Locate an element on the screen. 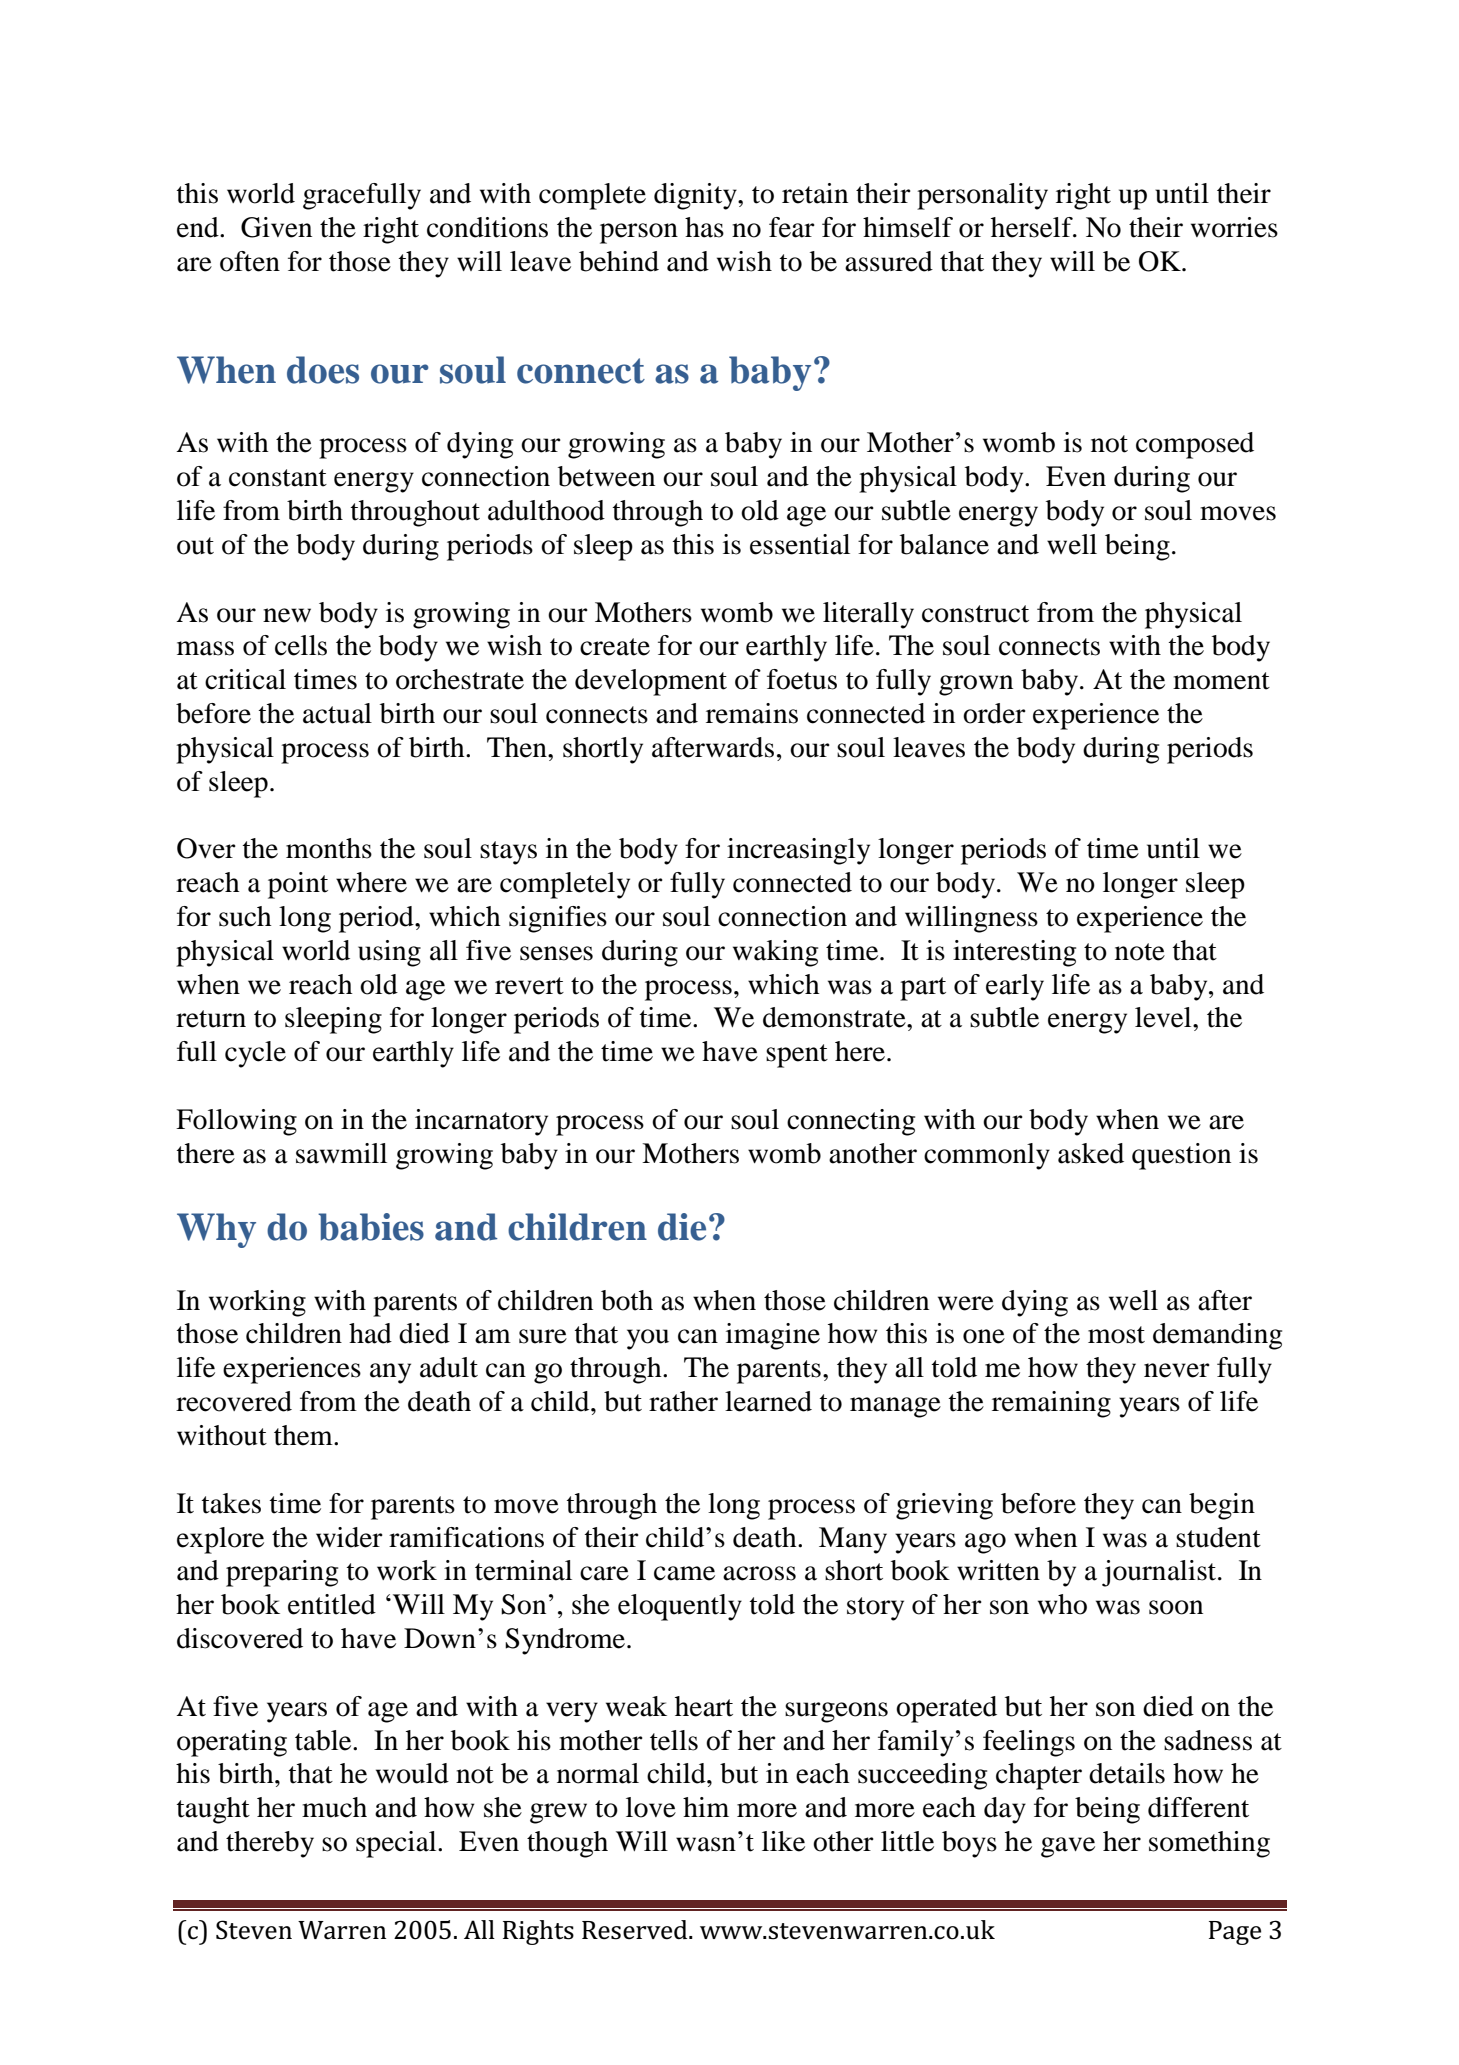  special is located at coordinates (397, 1844).
